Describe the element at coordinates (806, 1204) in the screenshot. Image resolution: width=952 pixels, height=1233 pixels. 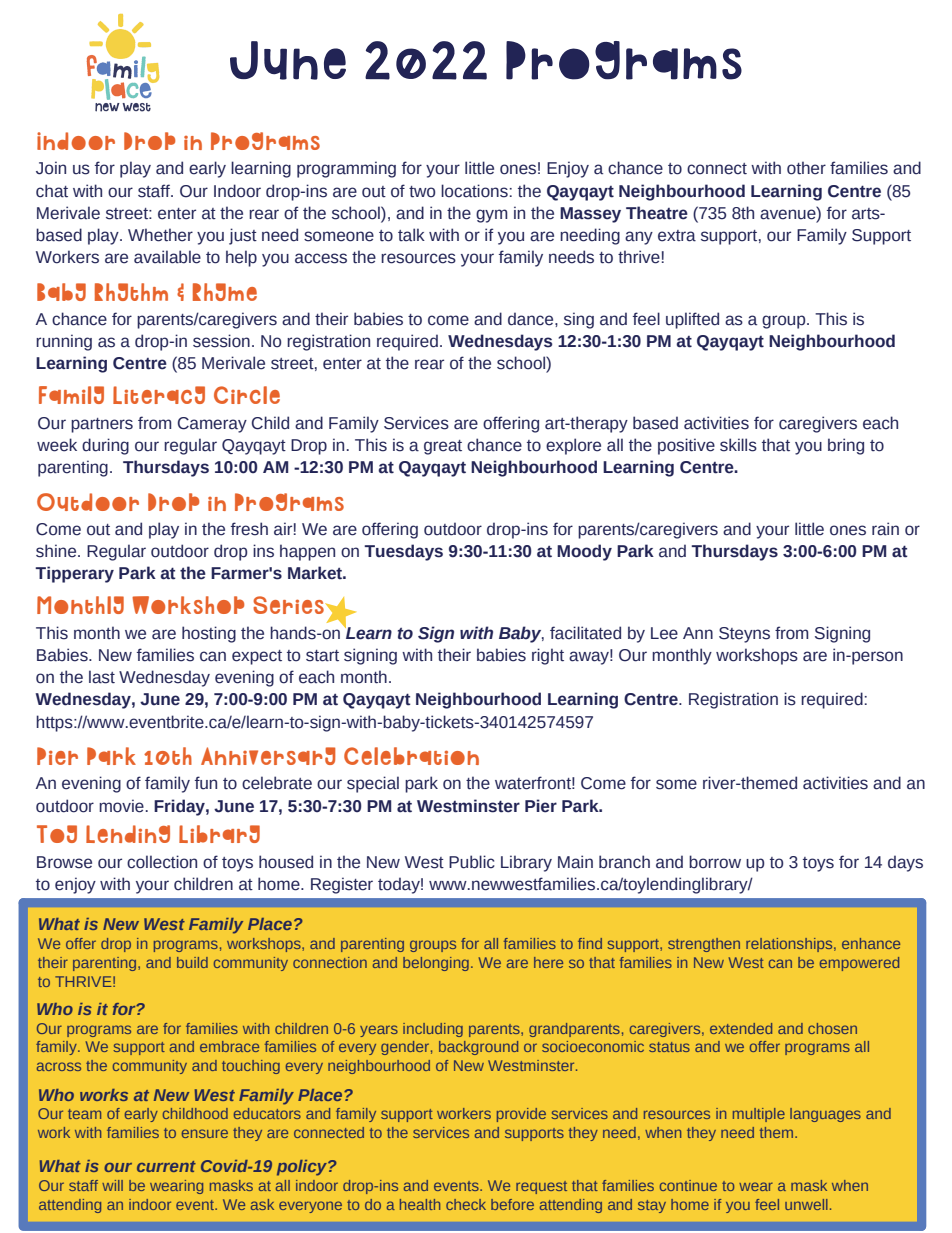
I see `unwell` at that location.
